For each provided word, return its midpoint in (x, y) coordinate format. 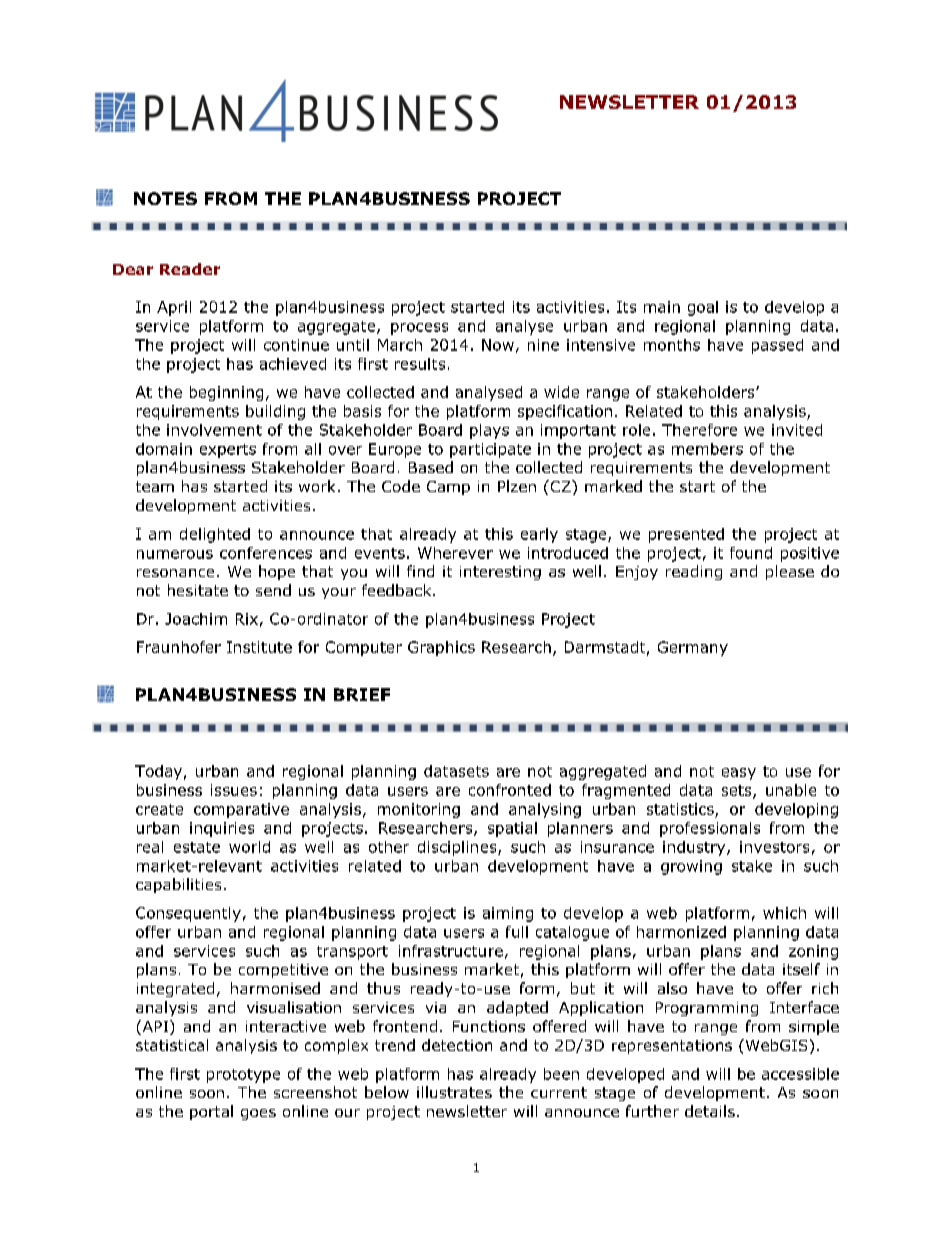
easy (739, 774)
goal (703, 308)
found (751, 553)
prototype (243, 1076)
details (710, 1111)
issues (234, 790)
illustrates (454, 1092)
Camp (448, 488)
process (419, 329)
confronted (510, 790)
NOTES (165, 198)
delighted (215, 535)
